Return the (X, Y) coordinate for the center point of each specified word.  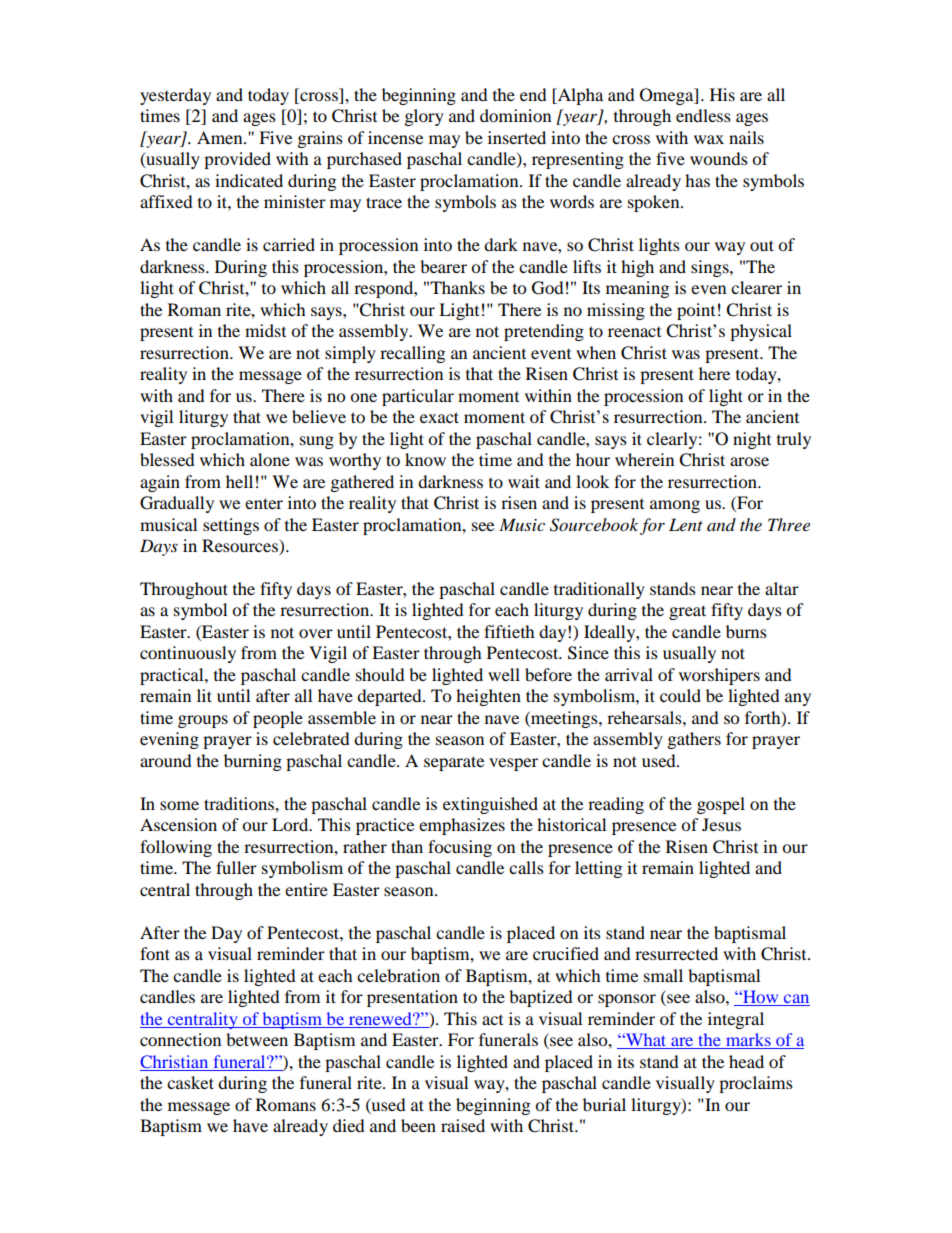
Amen (221, 137)
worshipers (719, 676)
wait (524, 481)
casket (190, 1082)
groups (203, 721)
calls (526, 867)
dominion (515, 115)
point (696, 311)
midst (265, 330)
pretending (544, 332)
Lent (686, 524)
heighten (488, 697)
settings (231, 526)
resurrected (676, 953)
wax (709, 139)
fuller (236, 867)
